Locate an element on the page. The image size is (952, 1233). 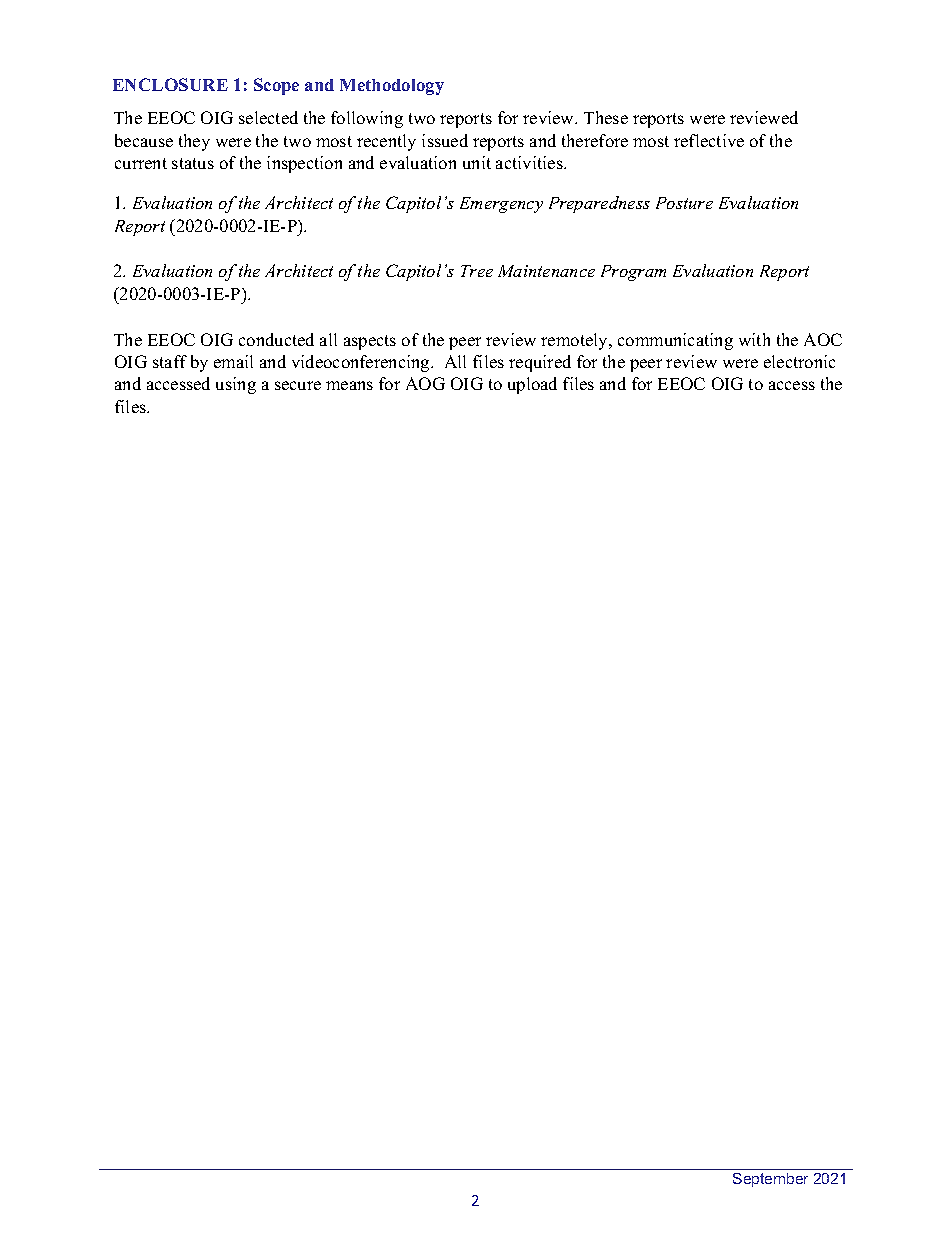
email is located at coordinates (233, 361).
